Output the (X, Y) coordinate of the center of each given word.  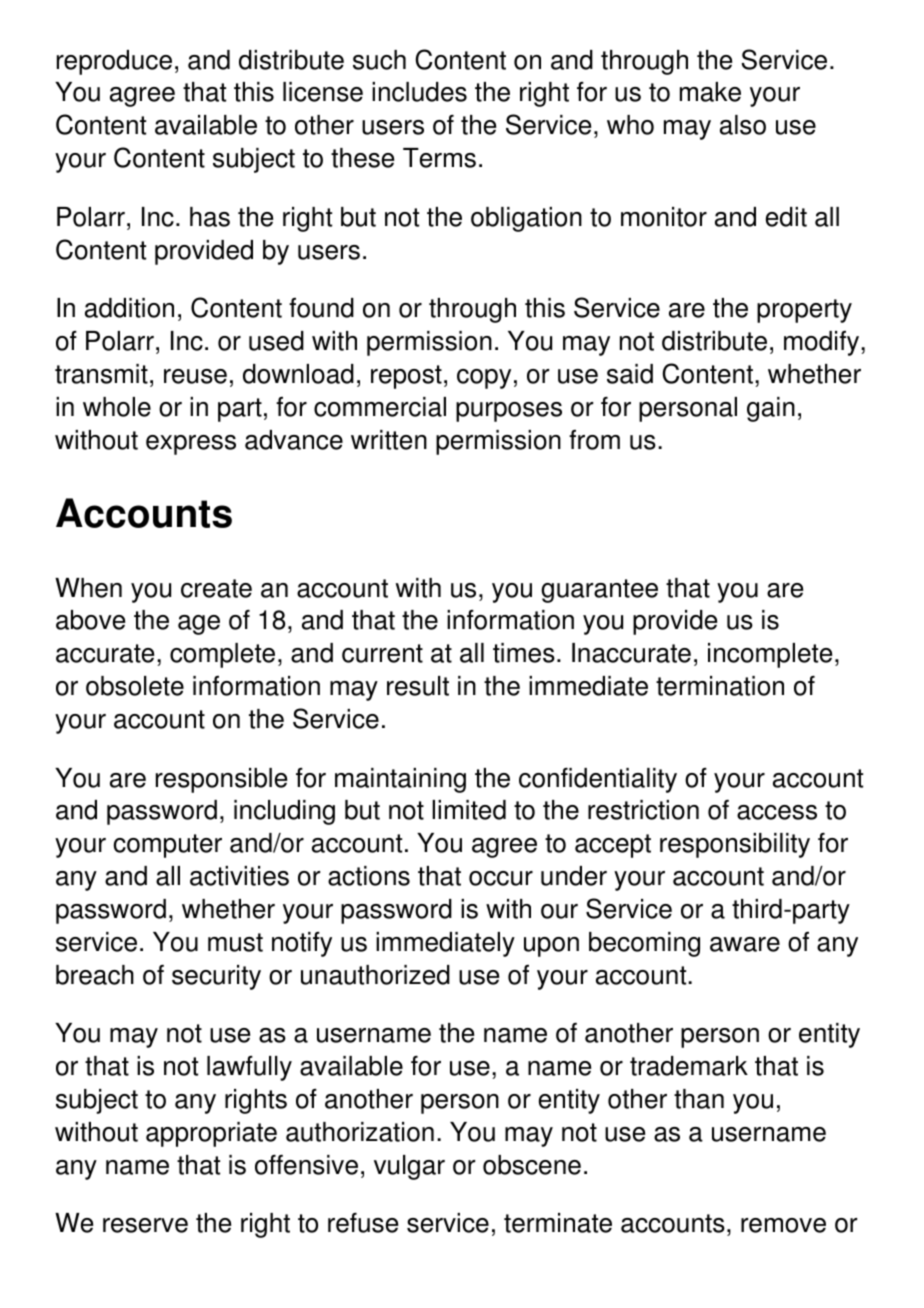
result (418, 686)
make (710, 92)
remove (783, 1225)
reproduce (114, 62)
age (199, 625)
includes (419, 92)
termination (720, 686)
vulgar (409, 1167)
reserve (145, 1225)
